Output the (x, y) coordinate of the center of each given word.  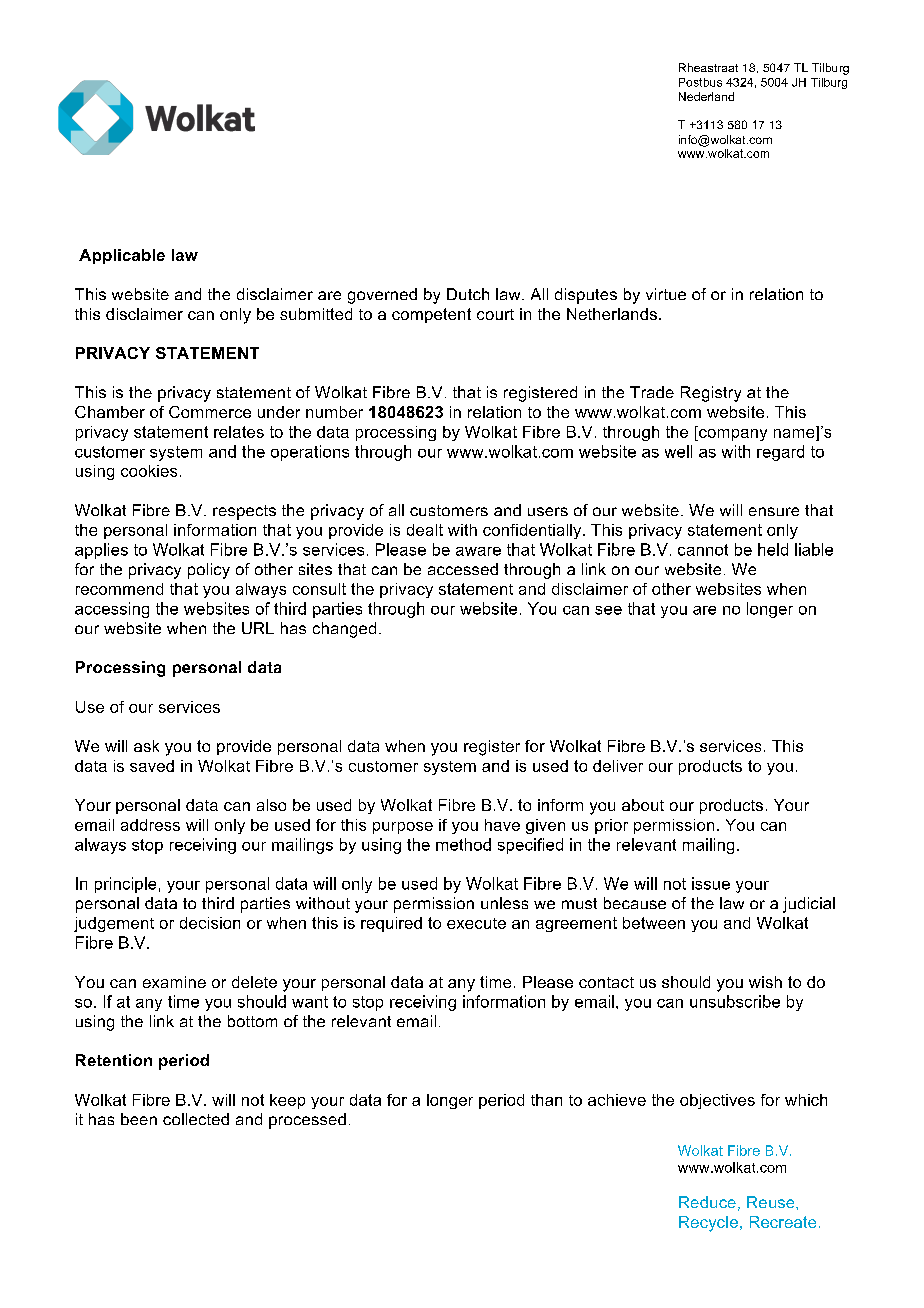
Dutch (468, 294)
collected (196, 1119)
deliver (618, 766)
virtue (666, 294)
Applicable (122, 256)
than (546, 1100)
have (502, 825)
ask (146, 746)
